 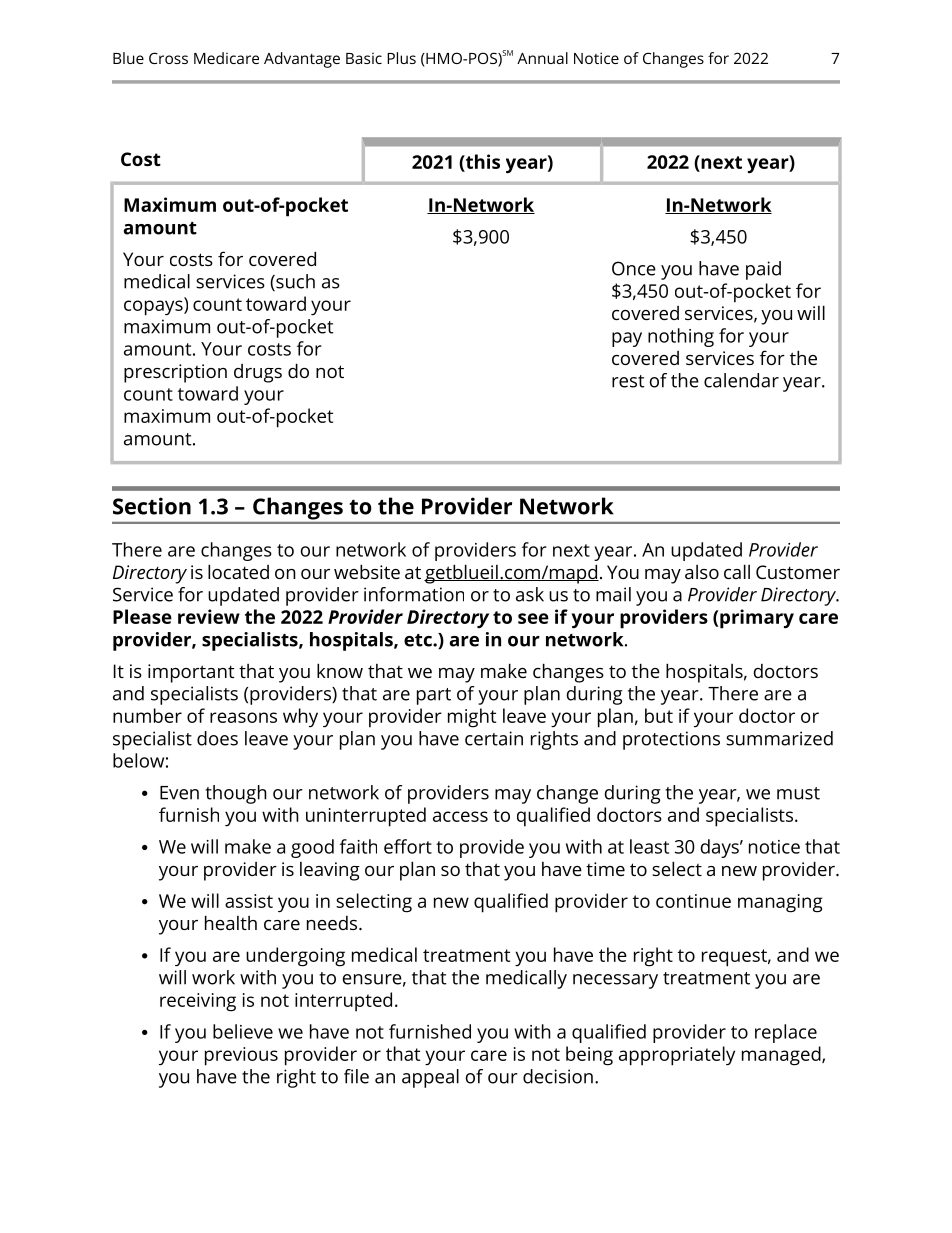 I want to click on might, so click(x=472, y=718).
